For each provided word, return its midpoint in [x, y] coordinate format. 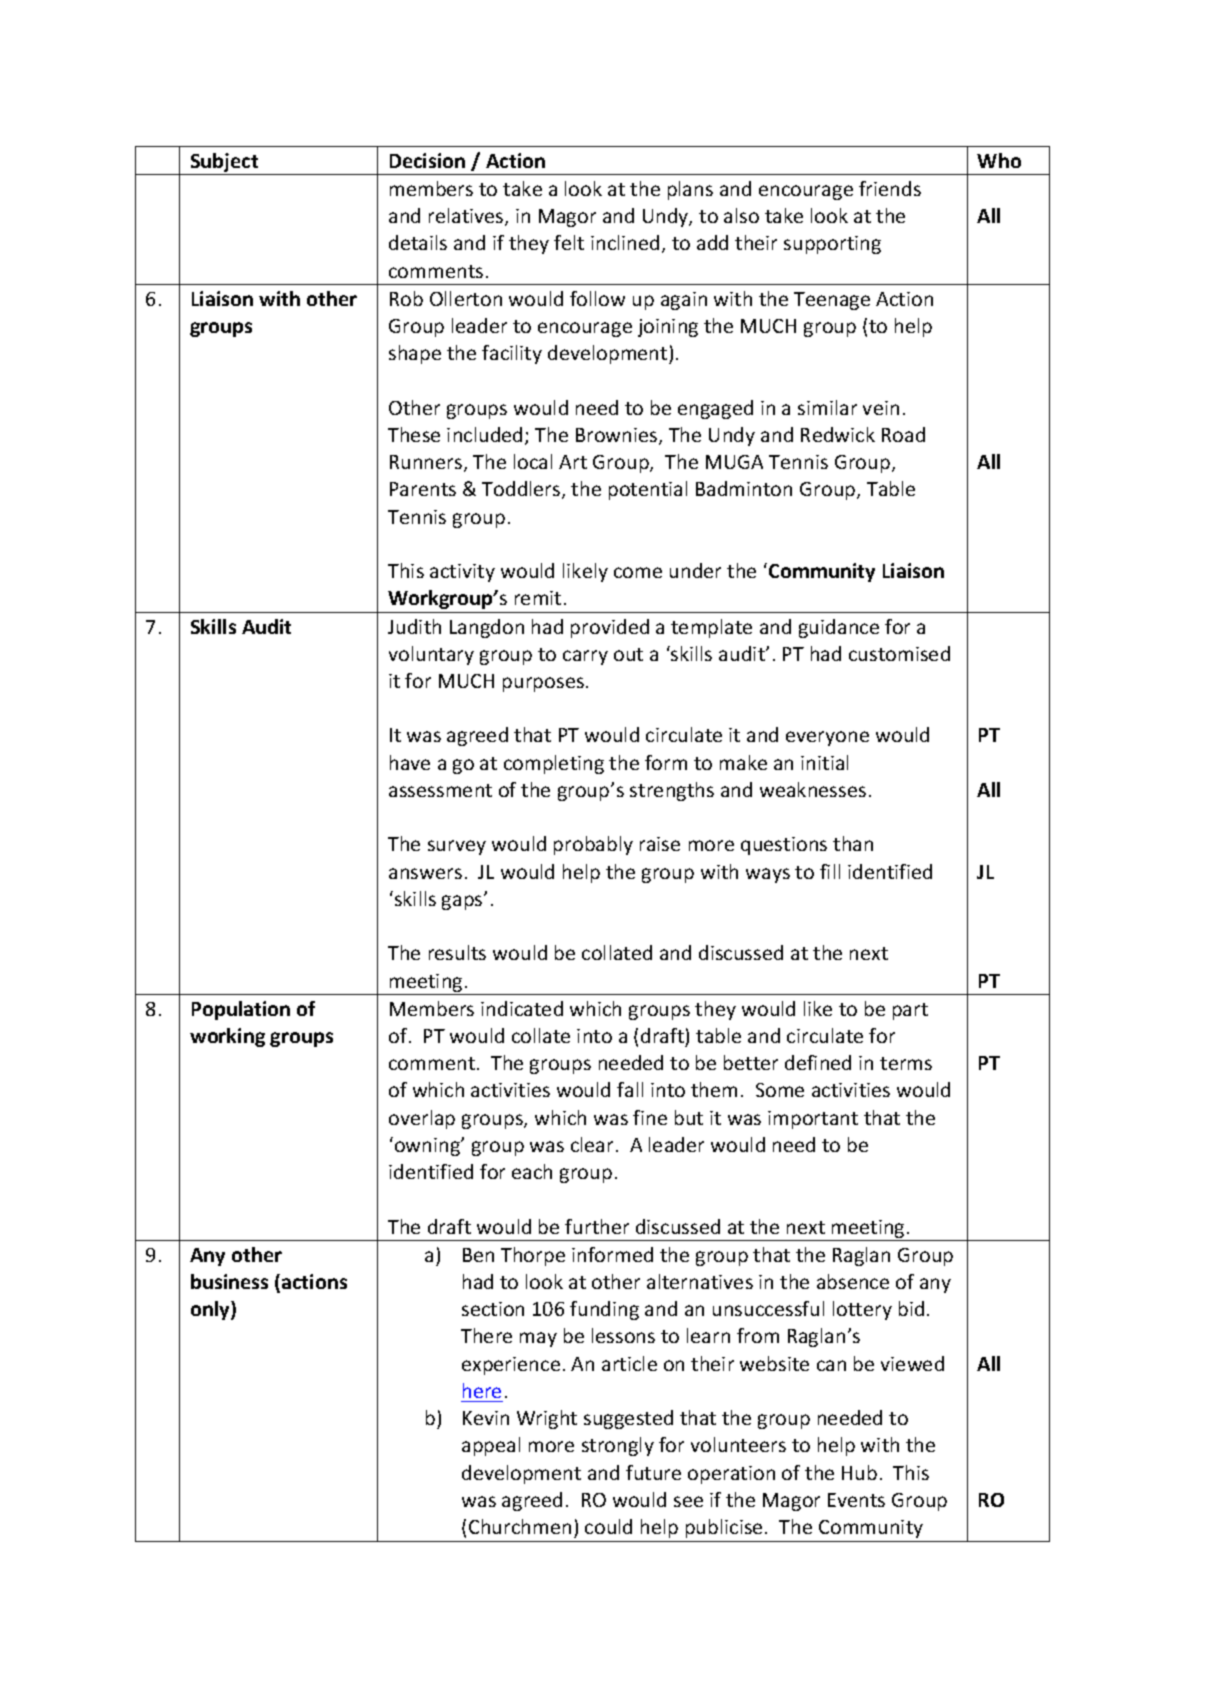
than [853, 843]
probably [593, 845]
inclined [625, 242]
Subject [225, 164]
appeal [491, 1446]
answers [425, 873]
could [608, 1526]
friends [890, 188]
